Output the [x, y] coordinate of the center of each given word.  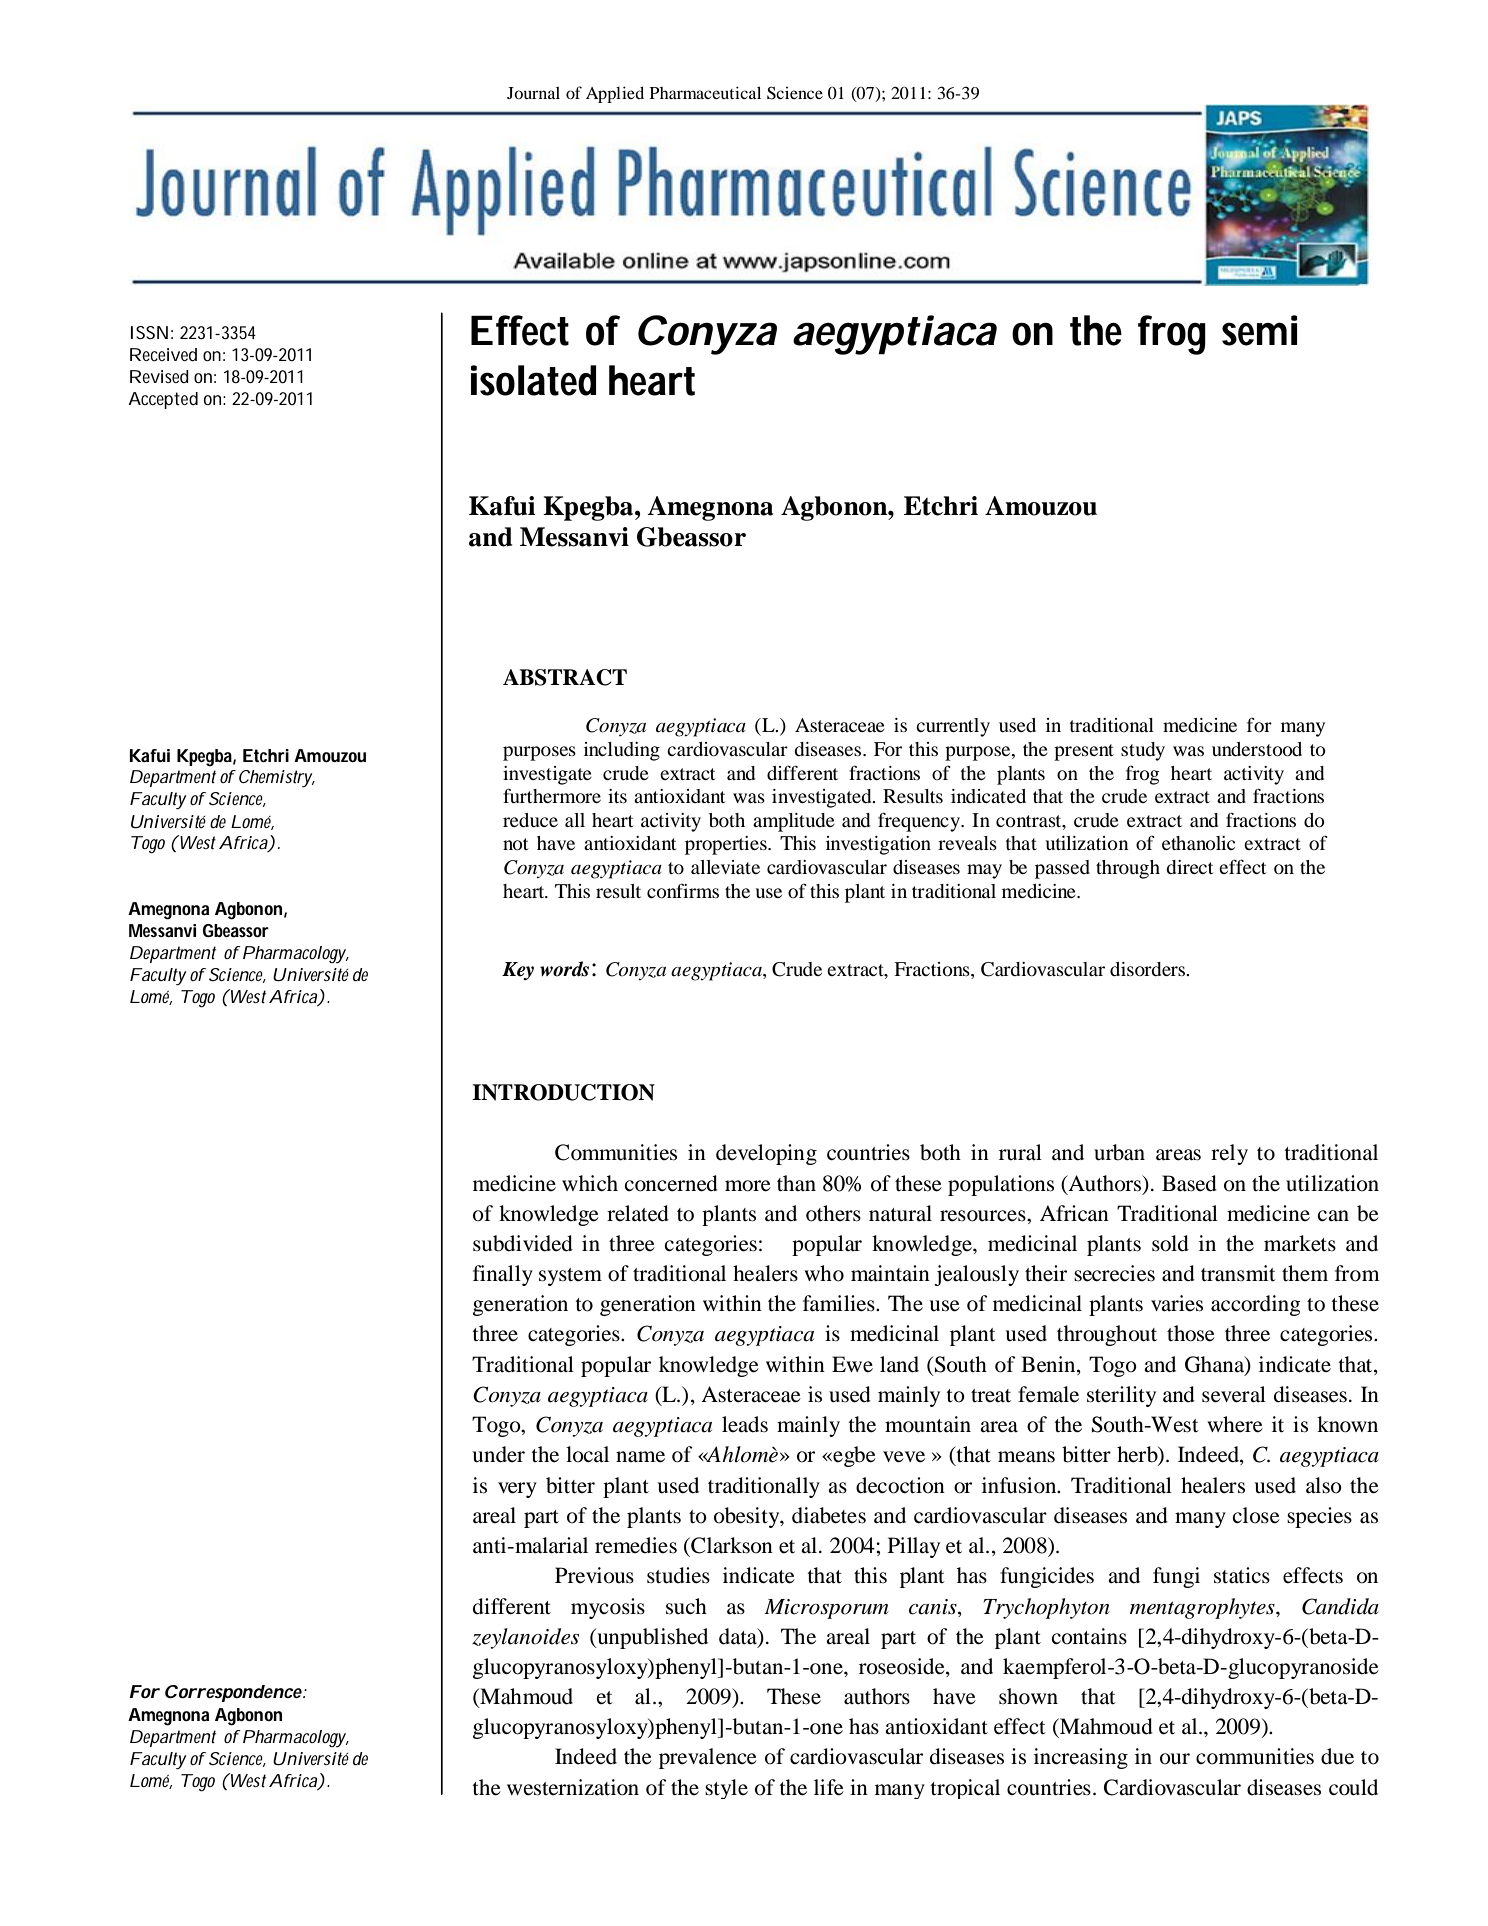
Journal [533, 93]
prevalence [708, 1758]
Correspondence [233, 1693]
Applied [615, 94]
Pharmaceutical [705, 92]
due [1337, 1756]
